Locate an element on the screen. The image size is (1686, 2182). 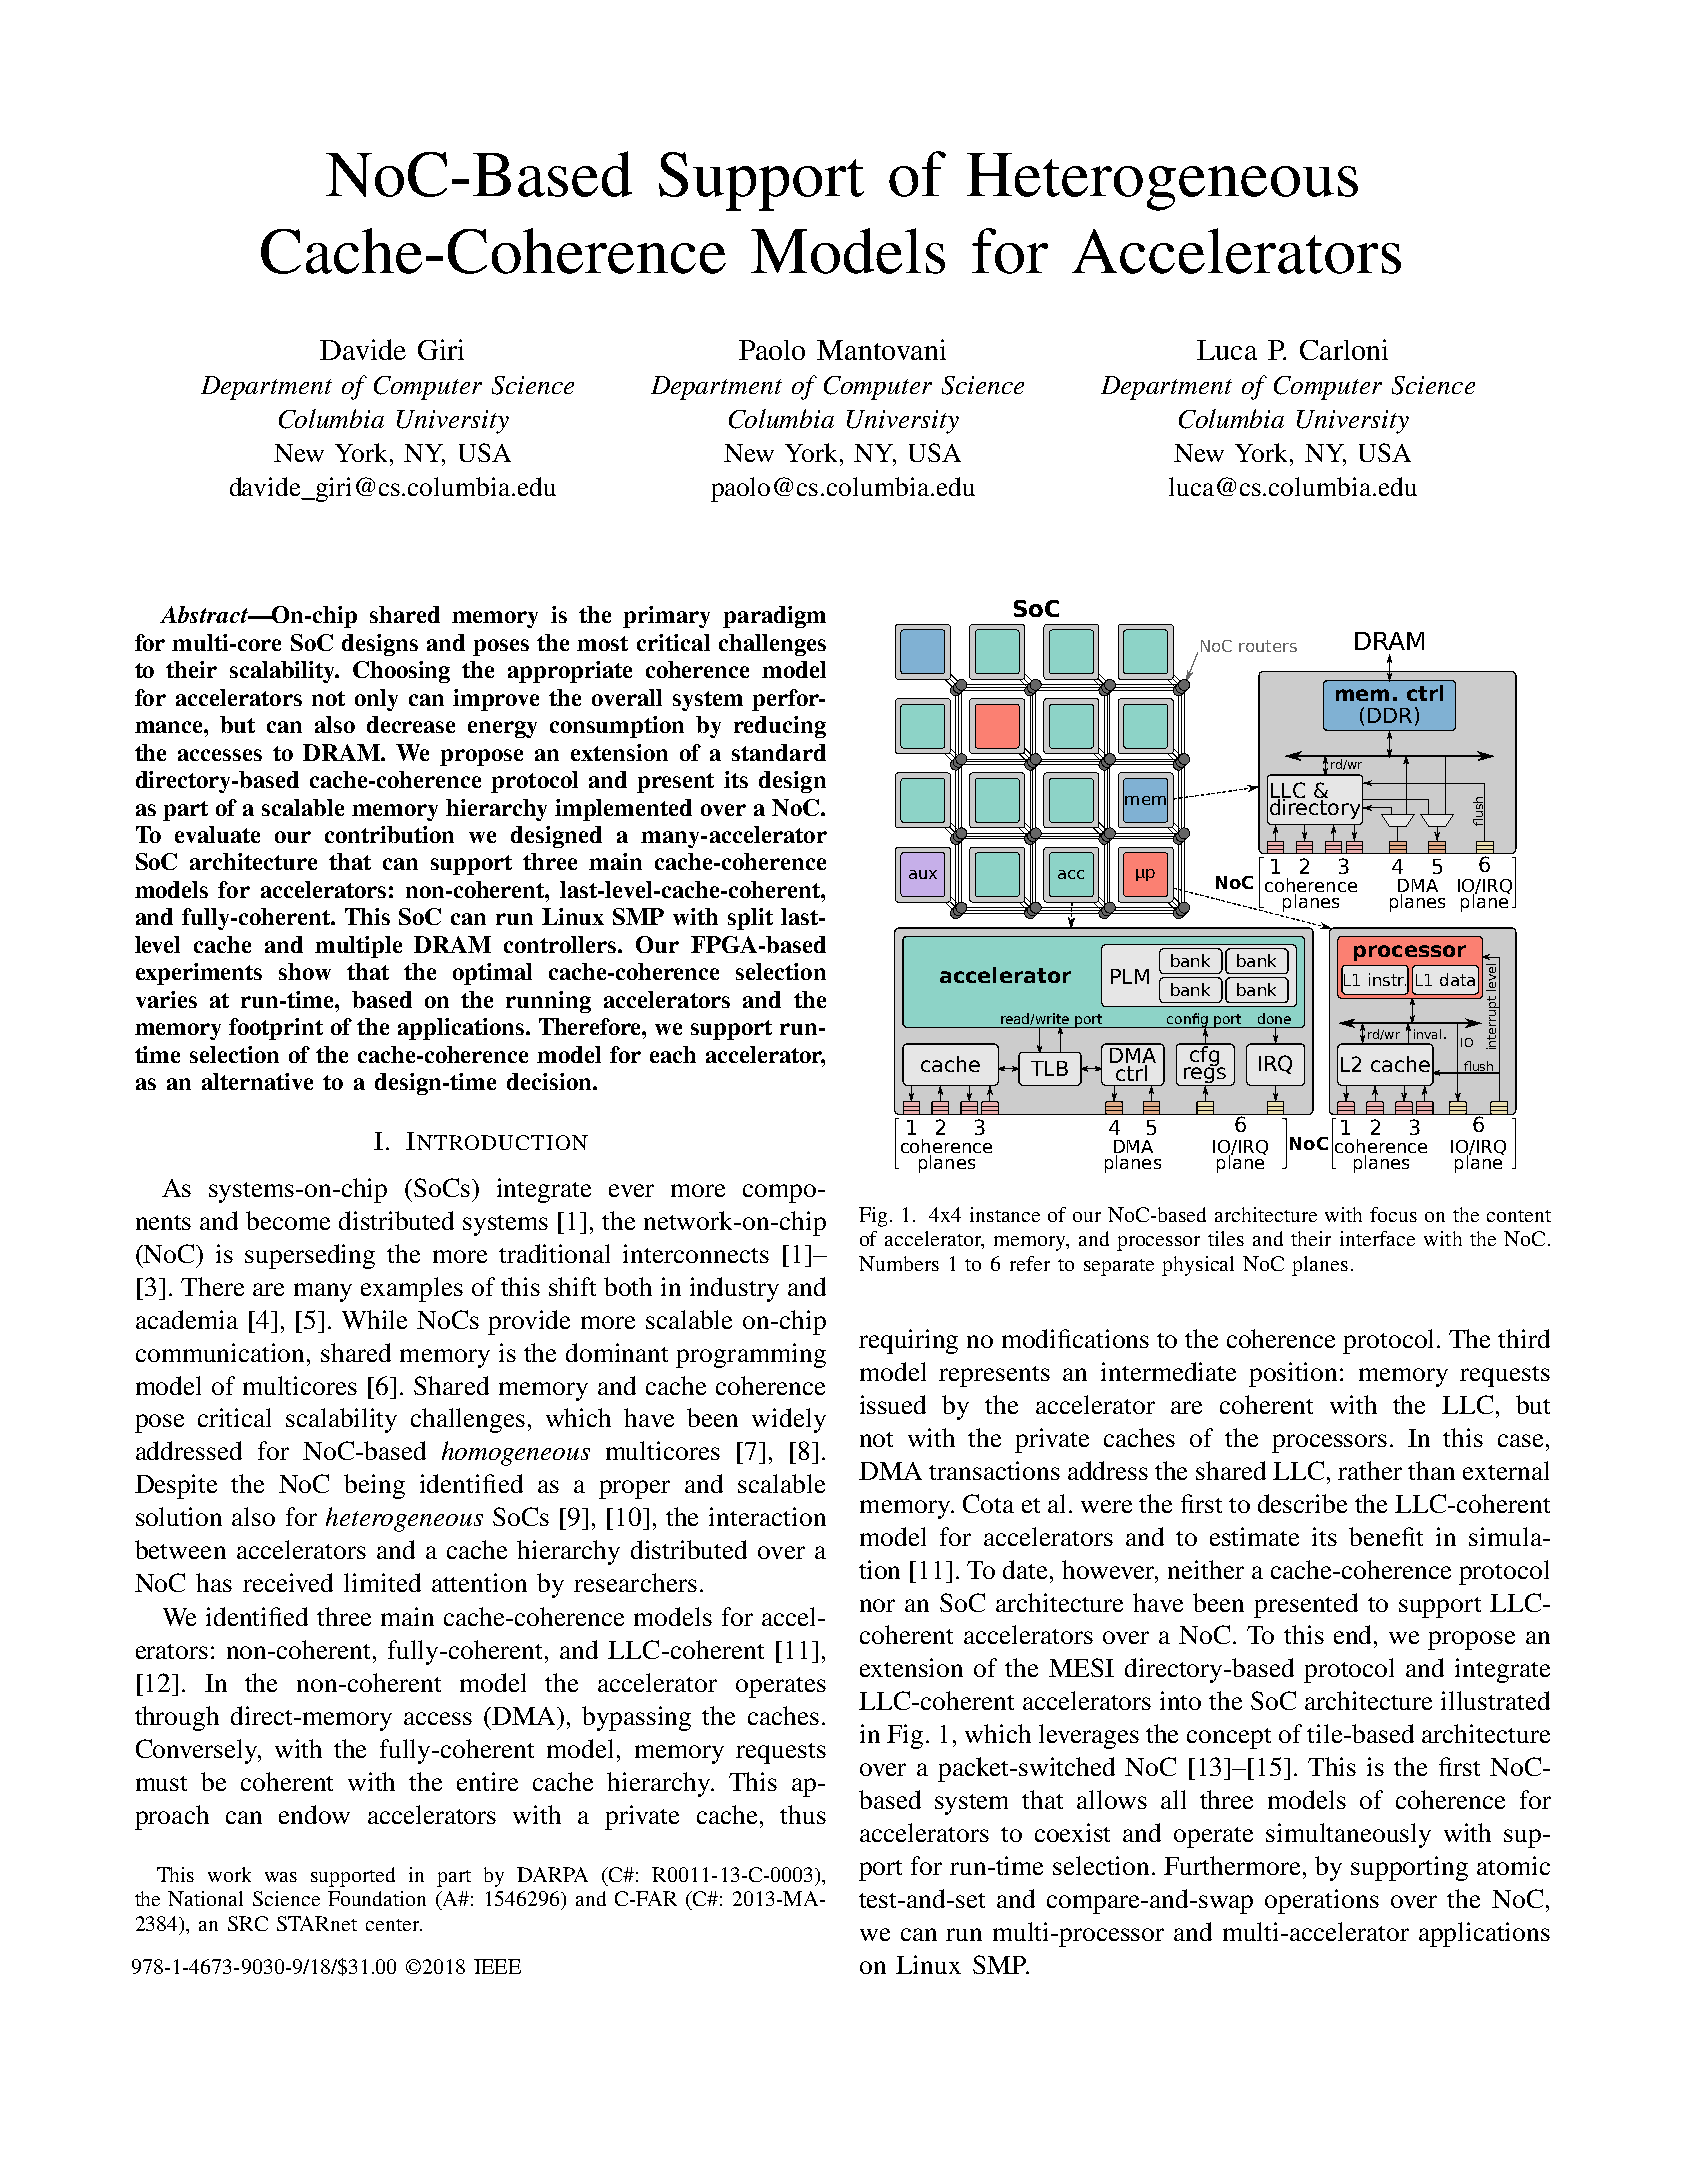
paradigm is located at coordinates (774, 617).
